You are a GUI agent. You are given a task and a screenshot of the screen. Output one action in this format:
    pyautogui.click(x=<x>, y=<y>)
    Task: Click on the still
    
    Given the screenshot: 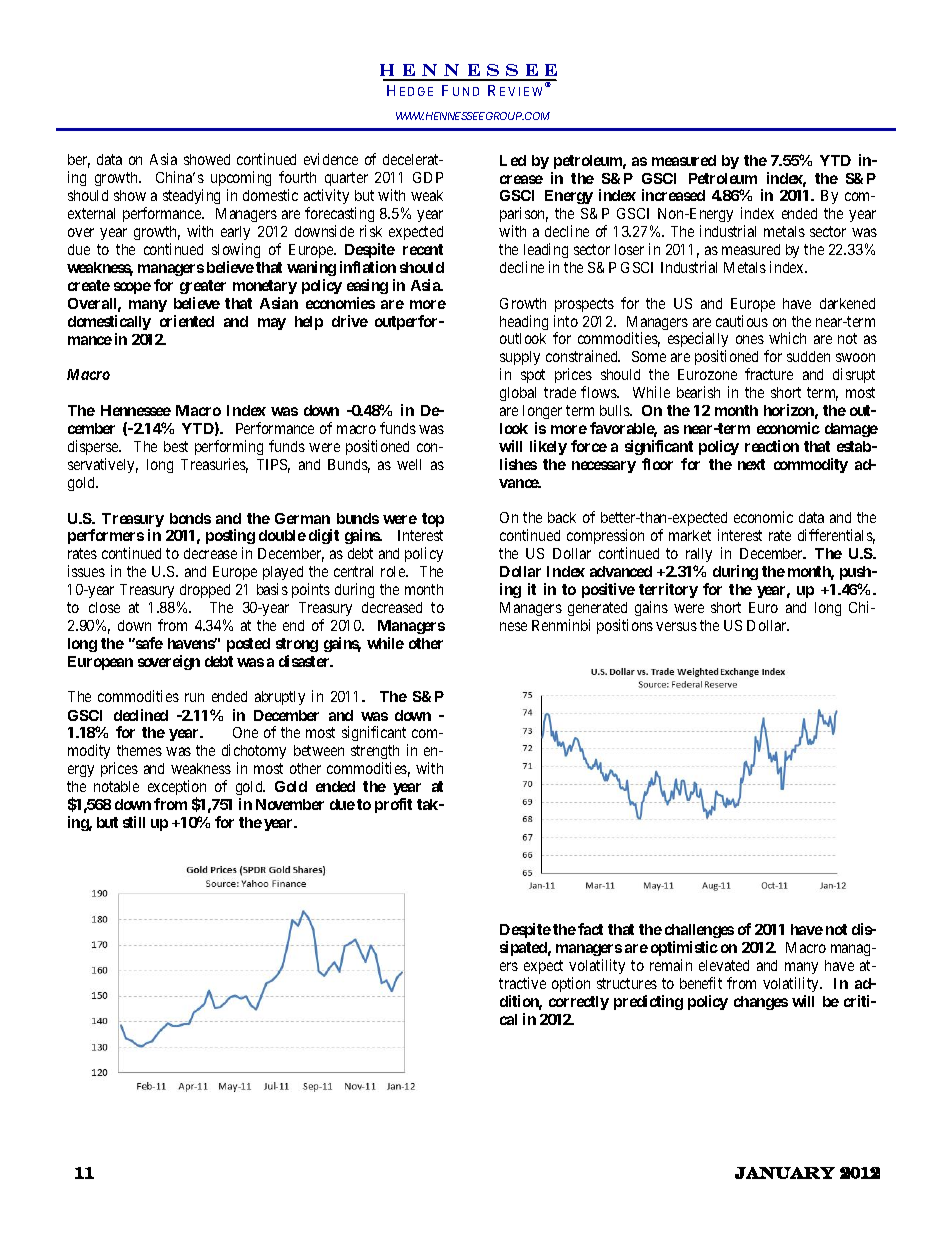 What is the action you would take?
    pyautogui.click(x=134, y=822)
